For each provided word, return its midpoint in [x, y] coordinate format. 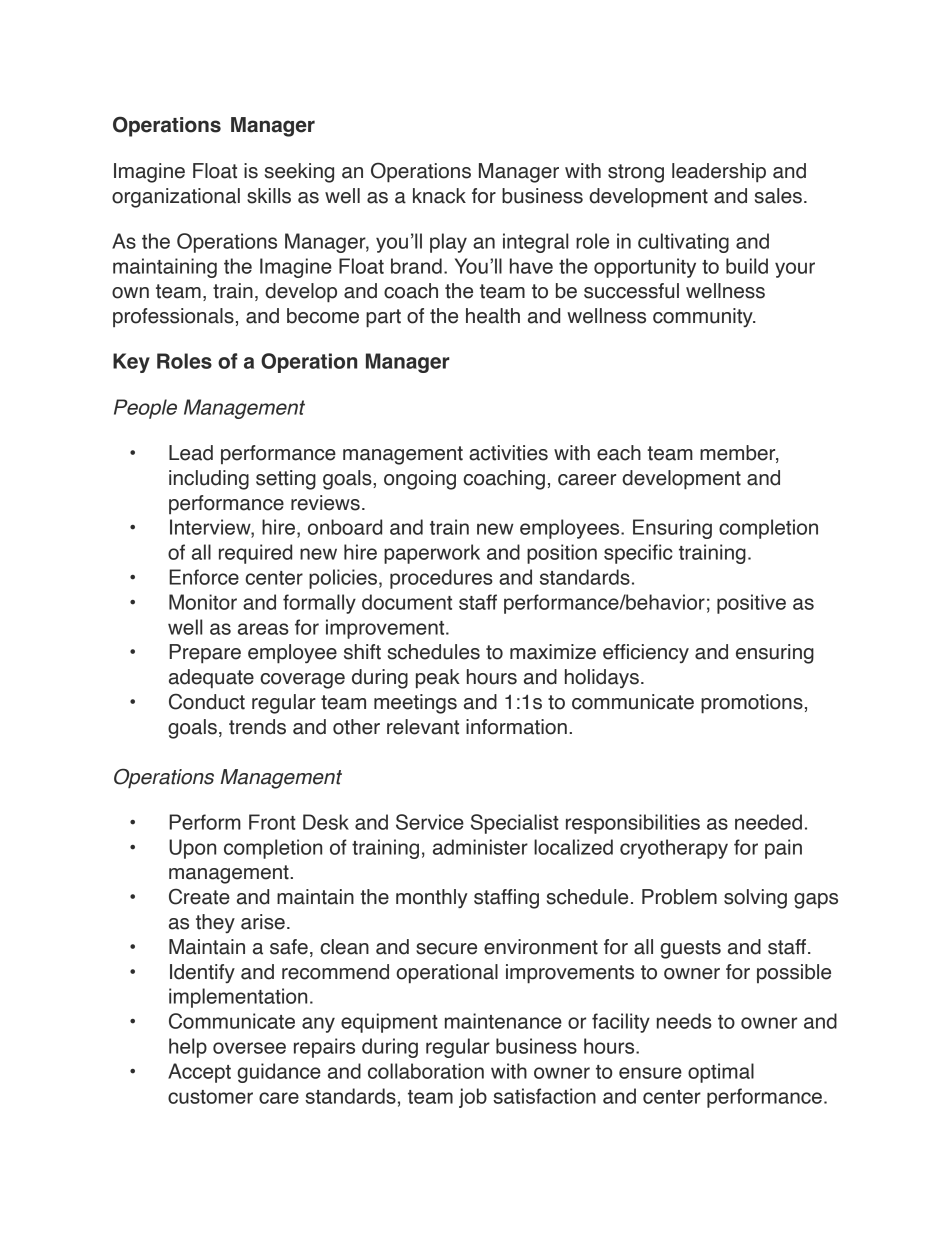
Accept [199, 1073]
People [145, 409]
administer [480, 847]
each [619, 453]
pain [783, 849]
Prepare [205, 654]
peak [438, 679]
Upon [192, 849]
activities [508, 453]
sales [778, 196]
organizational [176, 198]
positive [751, 604]
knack [439, 196]
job [473, 1098]
